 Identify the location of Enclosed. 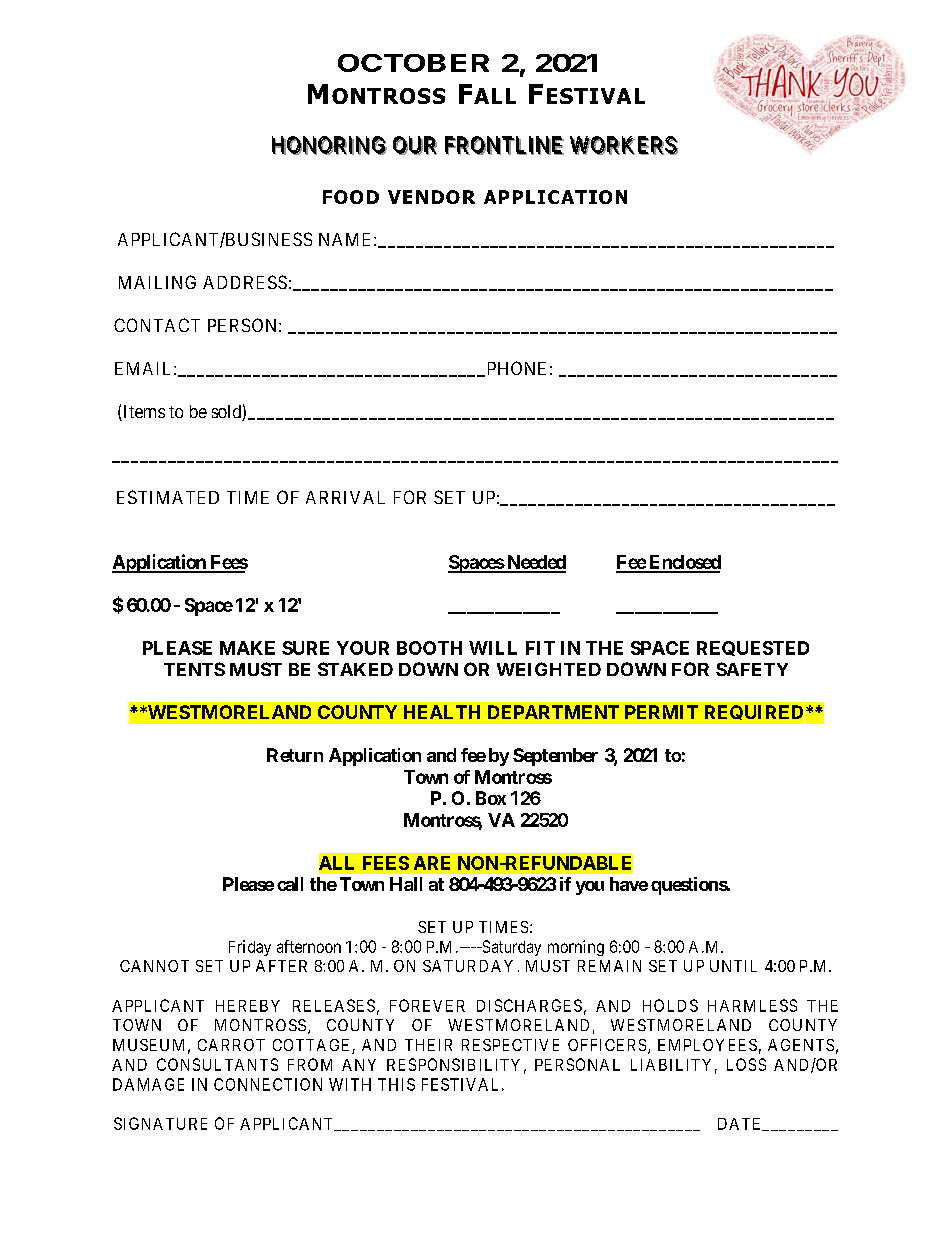
(684, 563).
